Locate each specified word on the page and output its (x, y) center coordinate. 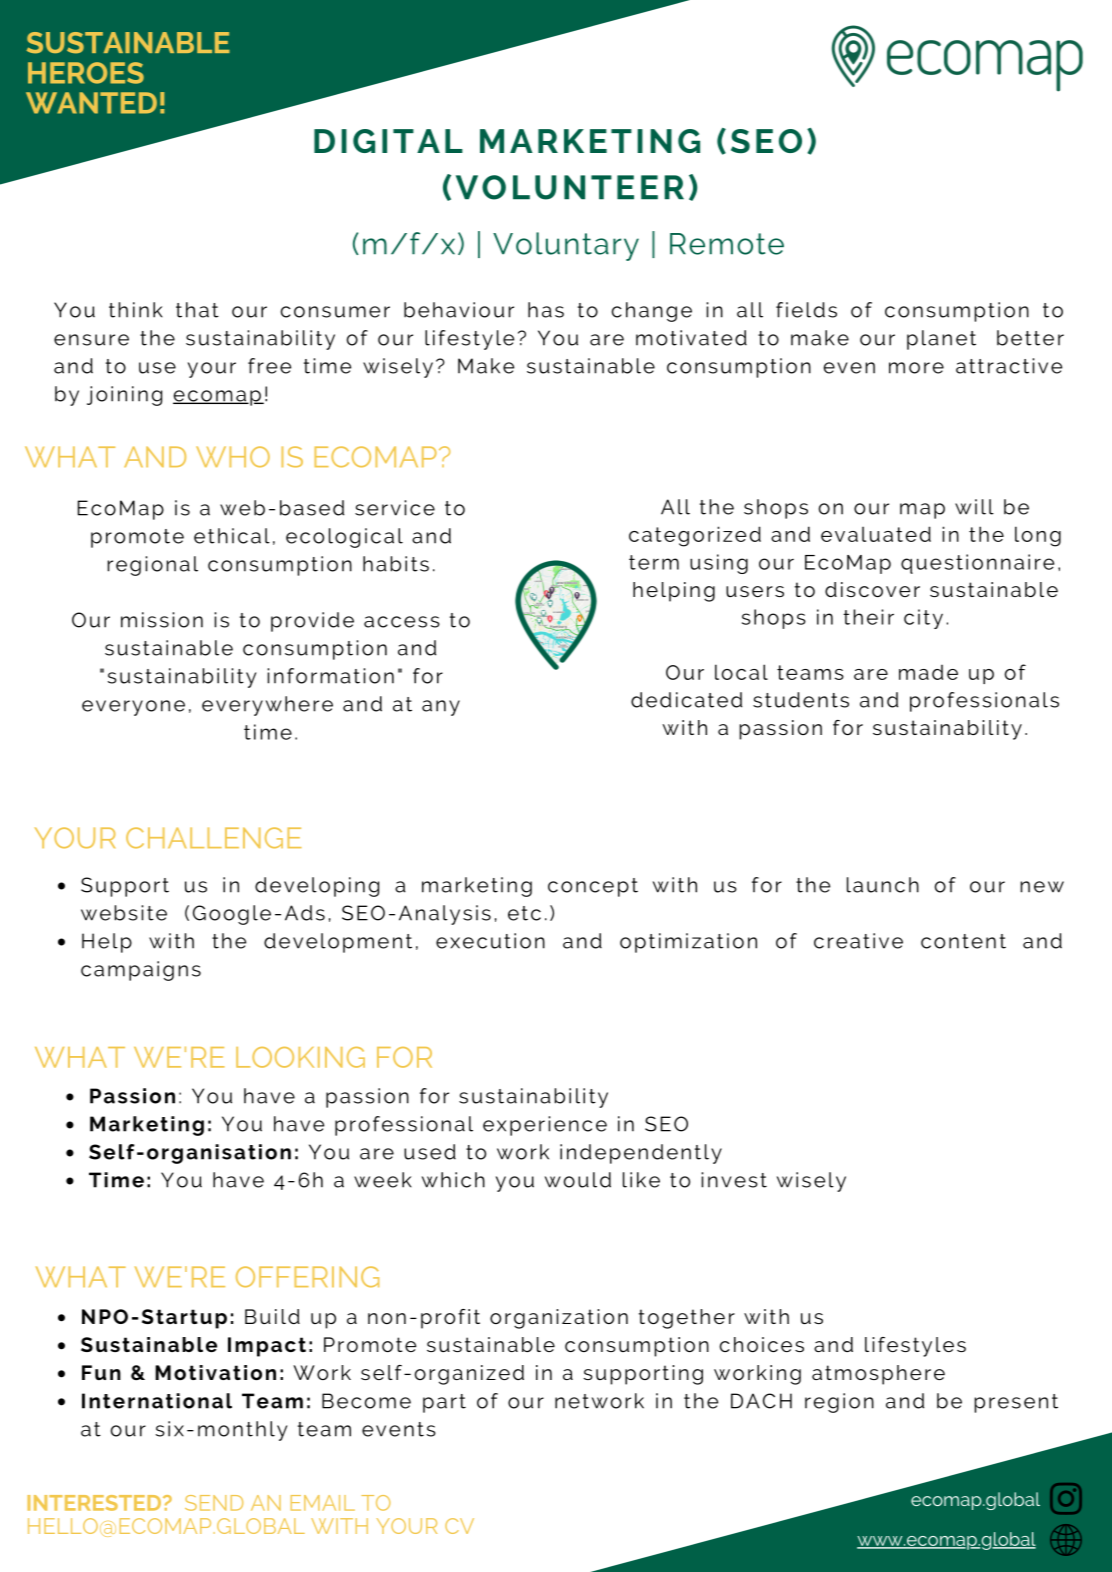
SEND (214, 1503)
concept (593, 887)
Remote (727, 244)
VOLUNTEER (570, 187)
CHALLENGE (214, 838)
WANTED (91, 103)
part (444, 1403)
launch (883, 885)
